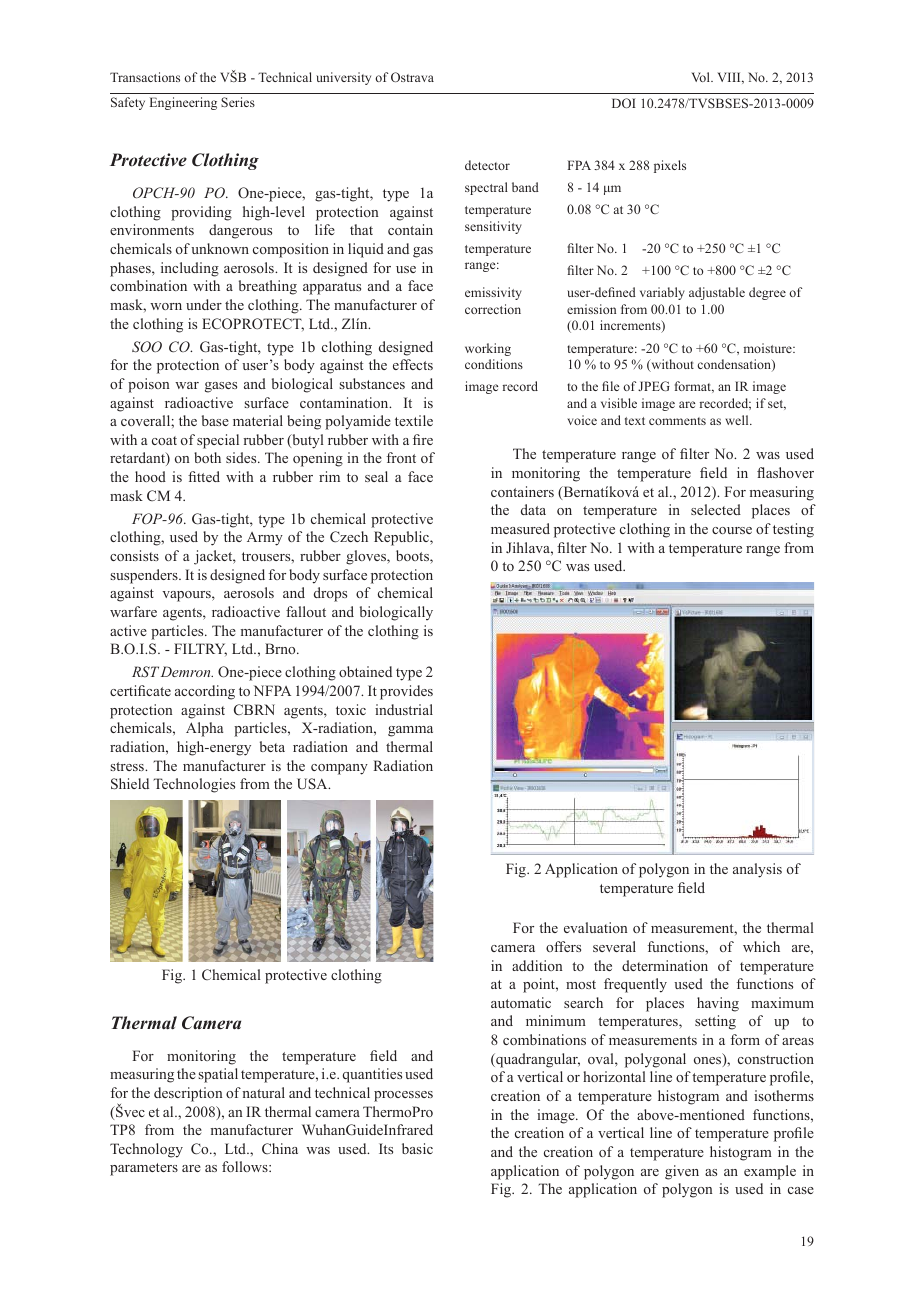 Image resolution: width=924 pixels, height=1308 pixels. What do you see at coordinates (410, 731) in the screenshot?
I see `gamma` at bounding box center [410, 731].
